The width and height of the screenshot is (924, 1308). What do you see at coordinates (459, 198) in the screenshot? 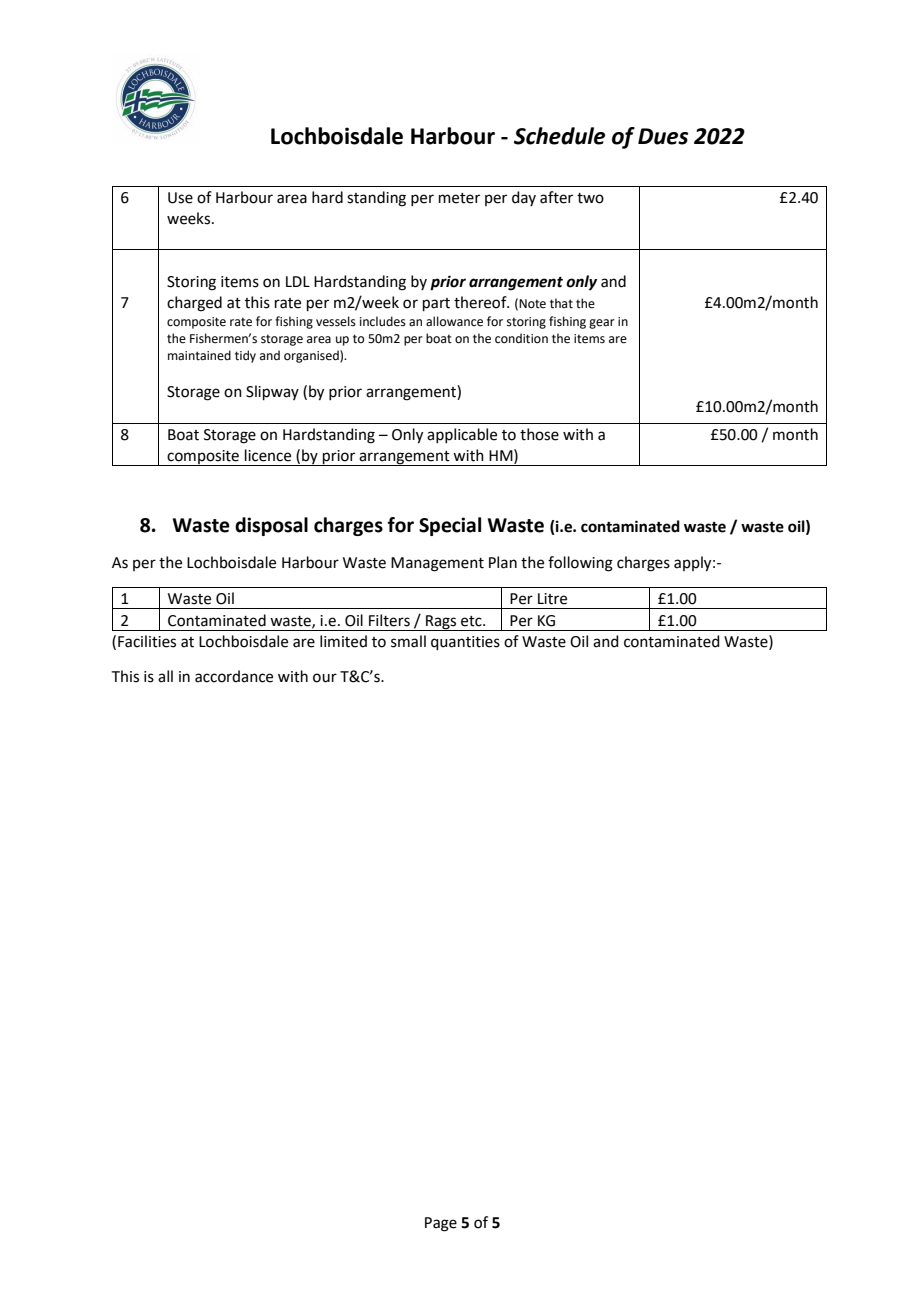
I see `meter` at bounding box center [459, 198].
